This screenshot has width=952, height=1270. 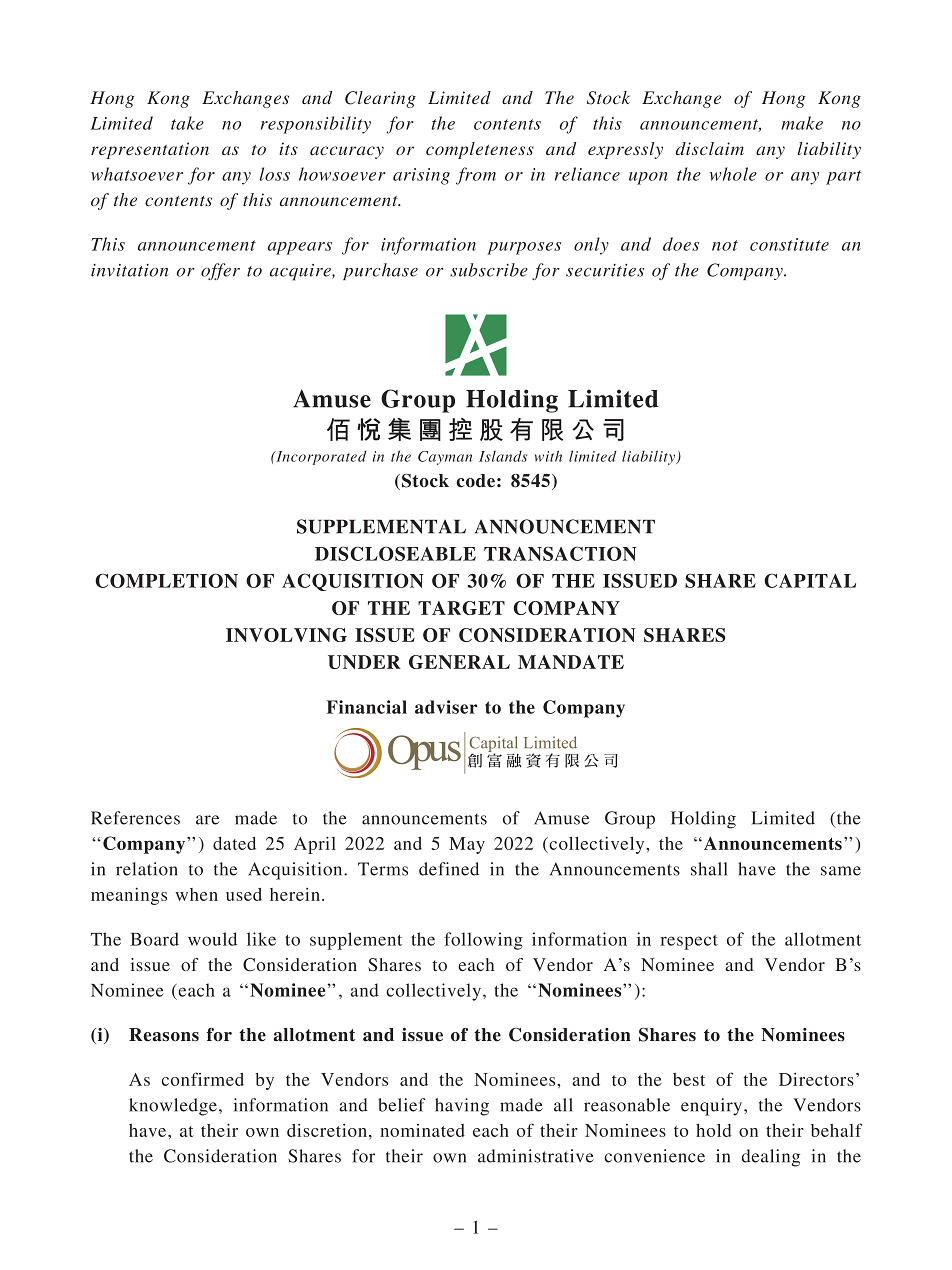 What do you see at coordinates (810, 580) in the screenshot?
I see `CAPITAL` at bounding box center [810, 580].
